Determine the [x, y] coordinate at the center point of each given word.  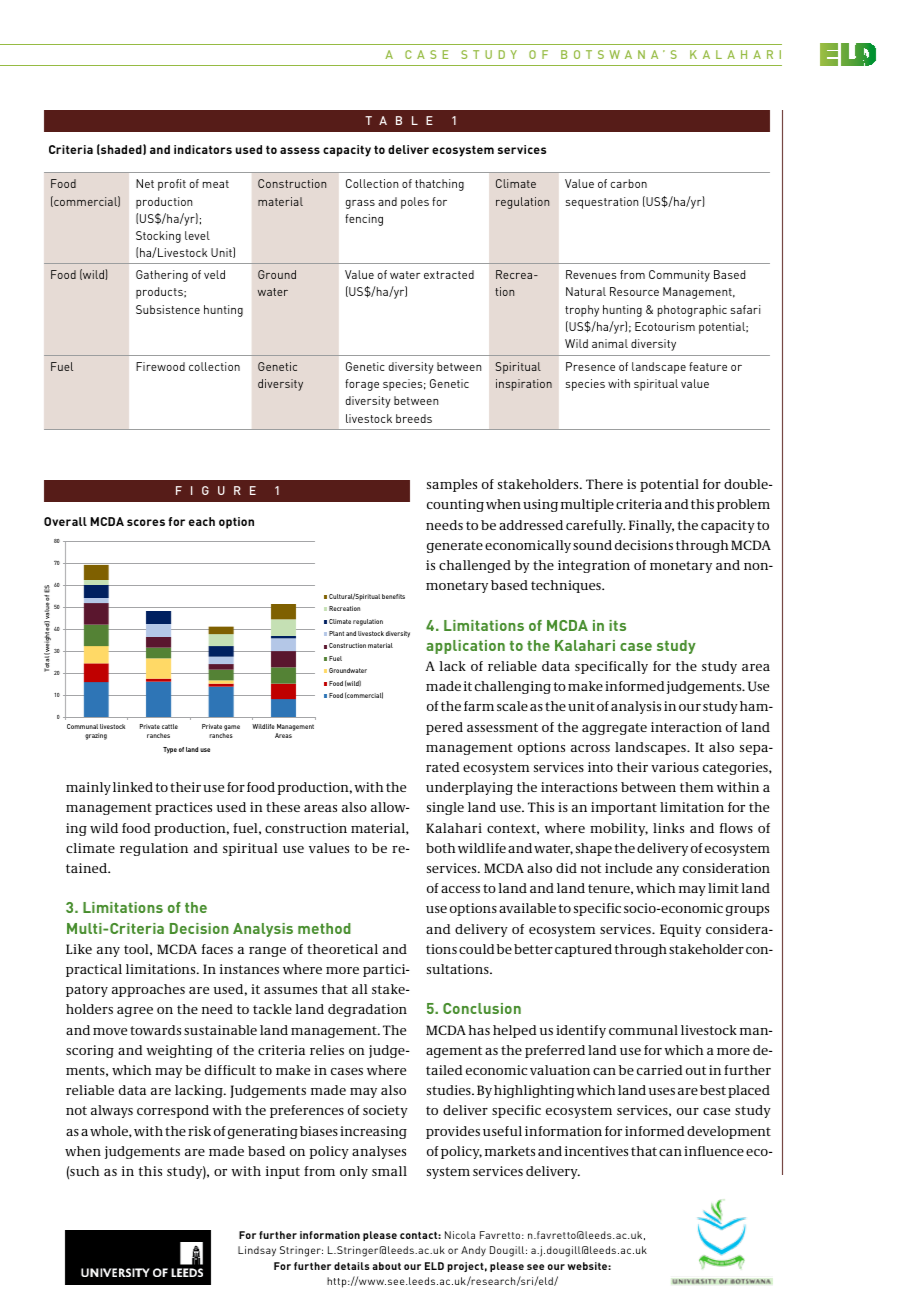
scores [146, 522]
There [604, 484]
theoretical [342, 949]
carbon [629, 183]
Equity [680, 930]
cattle [170, 726]
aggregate [614, 729]
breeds [414, 418]
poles [415, 203]
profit [172, 185]
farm [479, 706]
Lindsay [257, 1251]
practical [94, 970]
